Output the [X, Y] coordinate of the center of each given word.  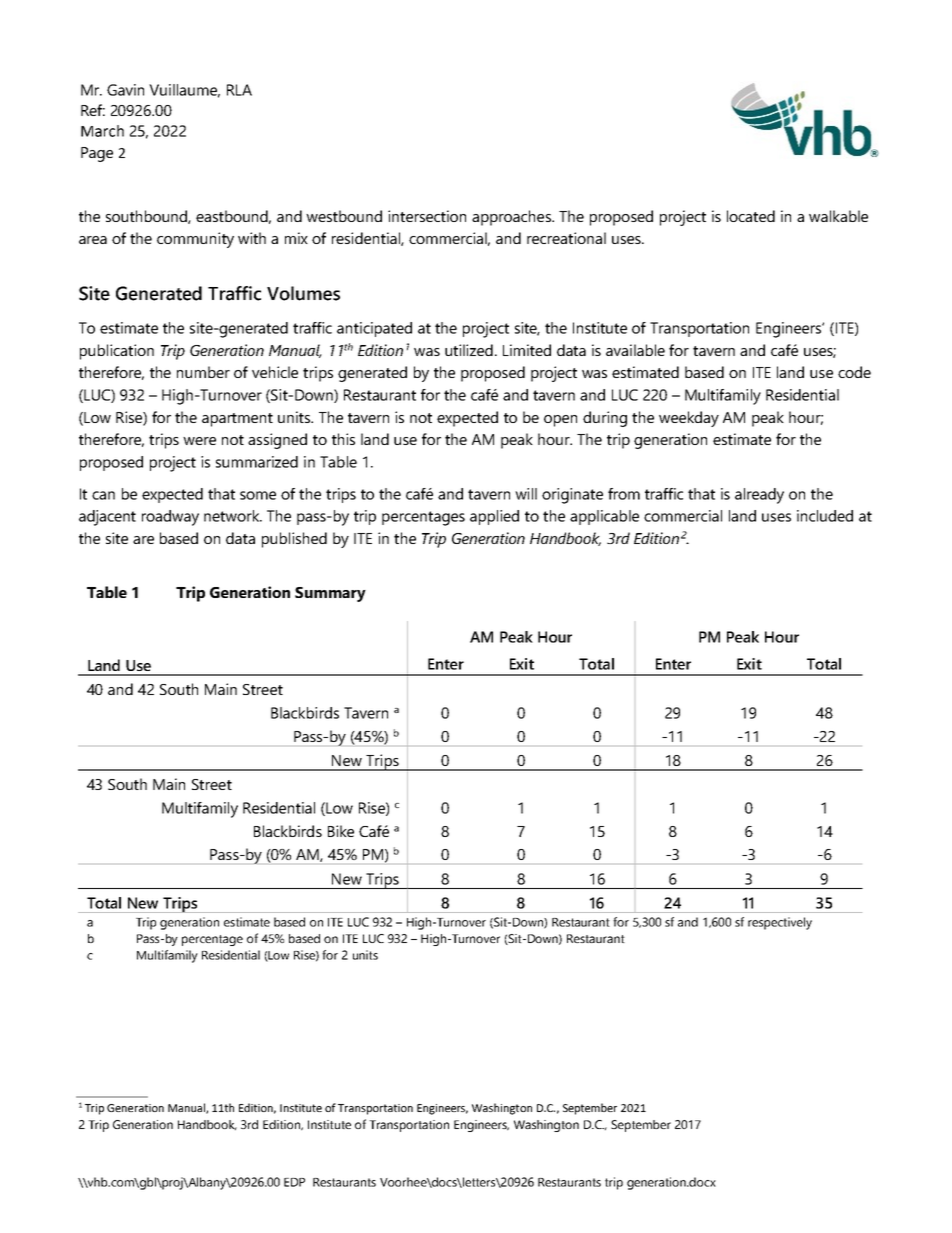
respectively [780, 923]
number [203, 372]
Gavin [125, 90]
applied [494, 517]
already [759, 496]
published [294, 540]
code [854, 372]
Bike [341, 831]
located [751, 216]
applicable [604, 517]
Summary [330, 594]
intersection [427, 216]
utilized [469, 350]
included [825, 516]
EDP [294, 1182]
